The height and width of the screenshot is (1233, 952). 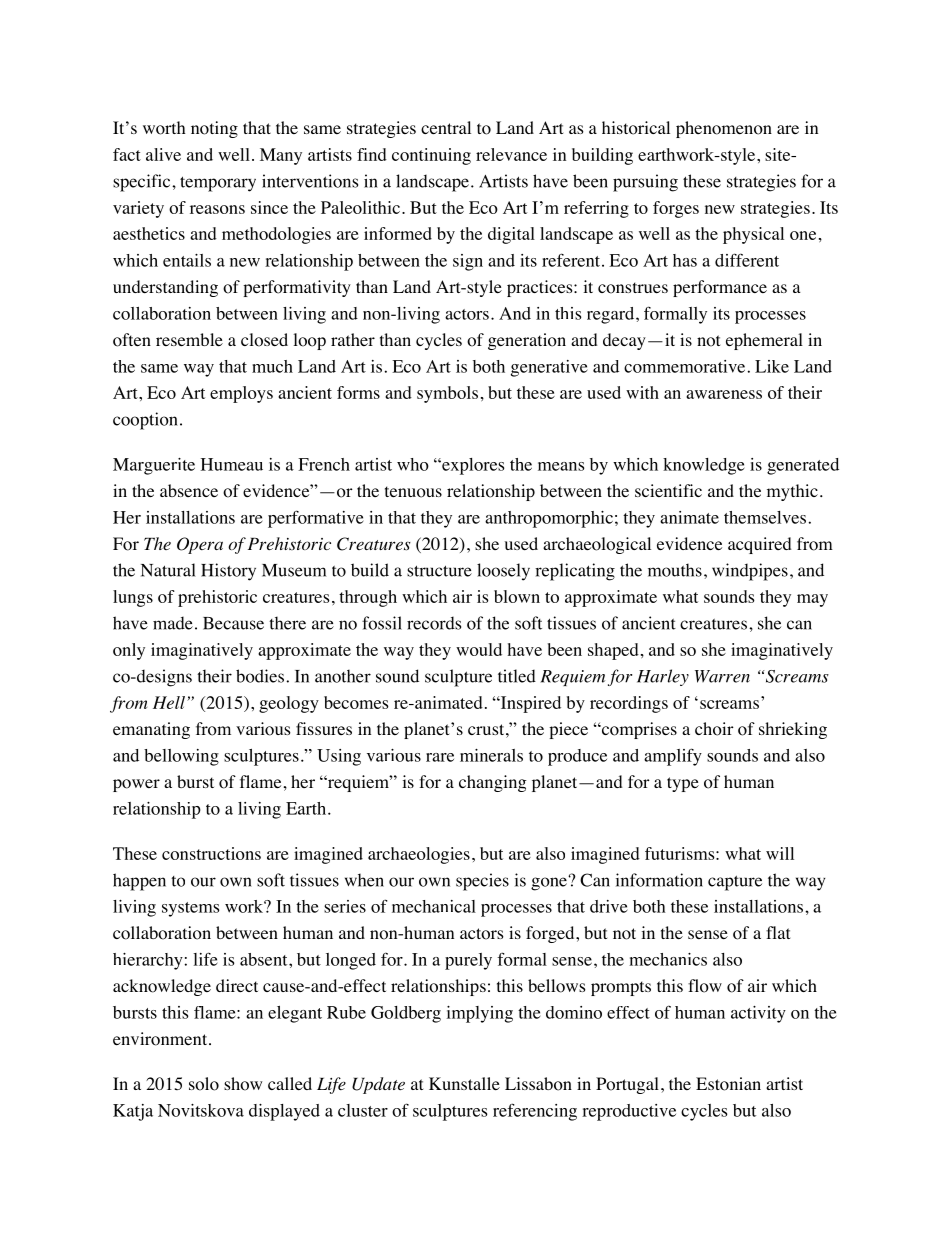 I want to click on capture, so click(x=735, y=883).
